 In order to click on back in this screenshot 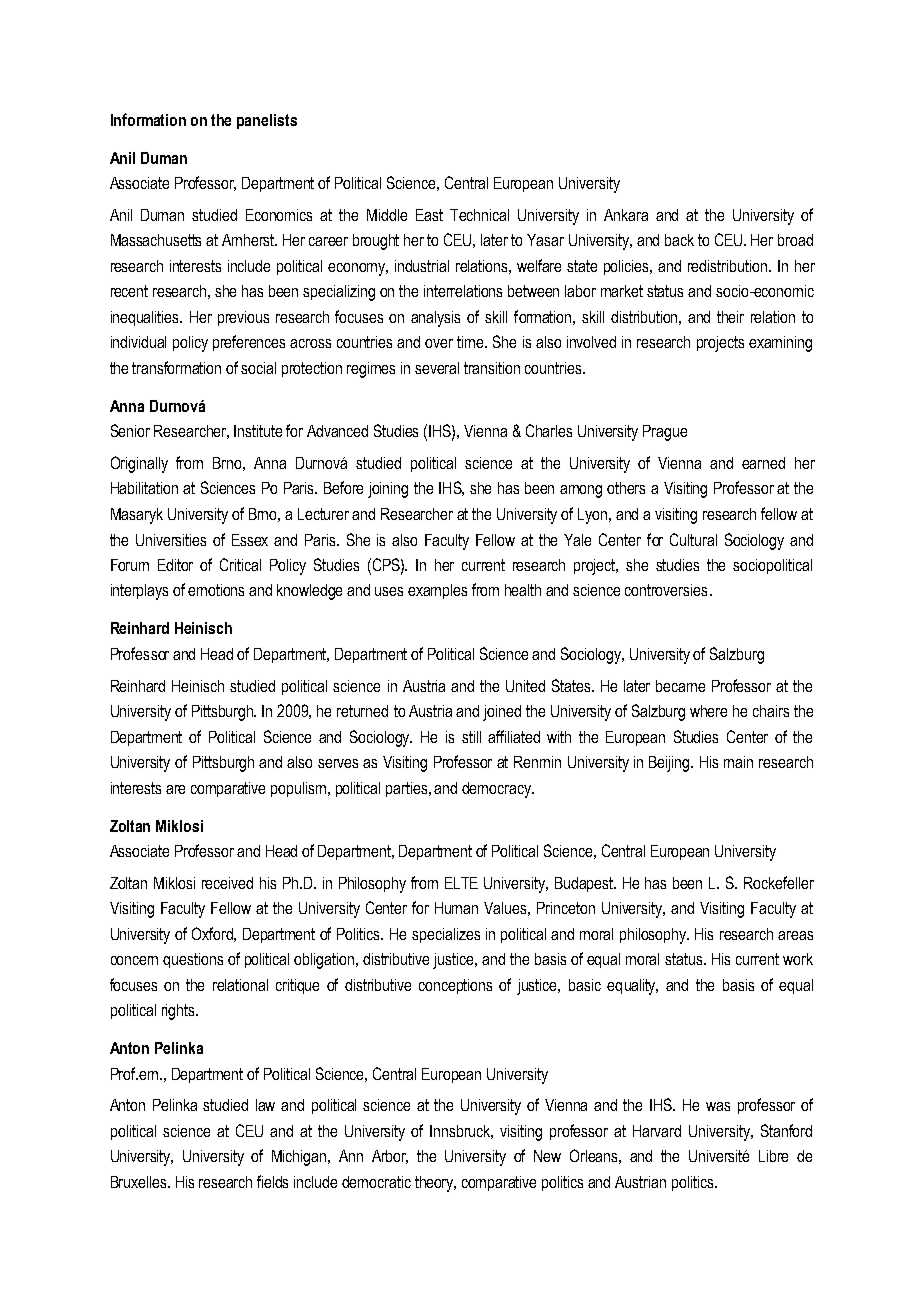, I will do `click(679, 240)`.
